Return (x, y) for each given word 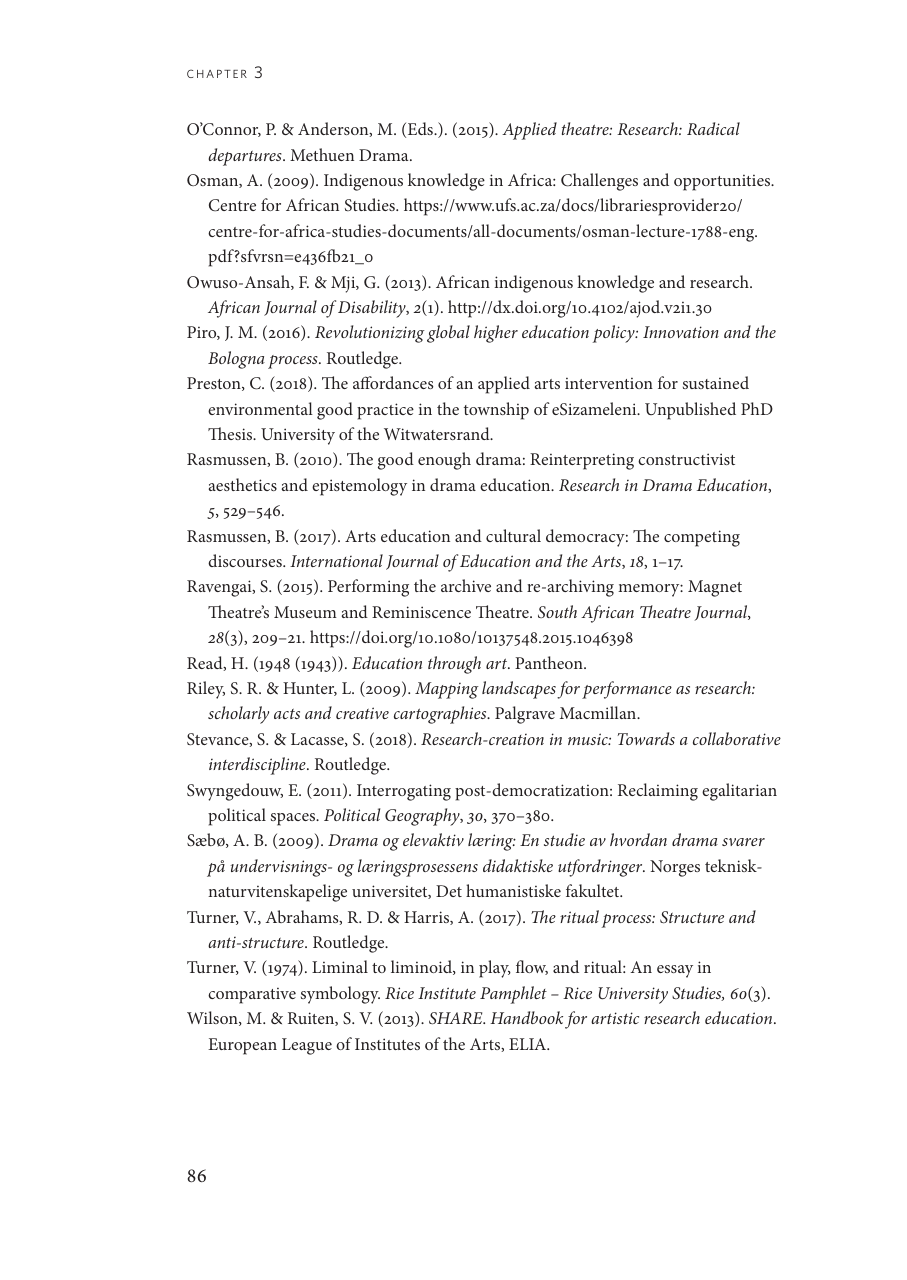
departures (246, 157)
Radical (713, 128)
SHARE (457, 1018)
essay (675, 971)
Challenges (599, 182)
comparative (252, 996)
